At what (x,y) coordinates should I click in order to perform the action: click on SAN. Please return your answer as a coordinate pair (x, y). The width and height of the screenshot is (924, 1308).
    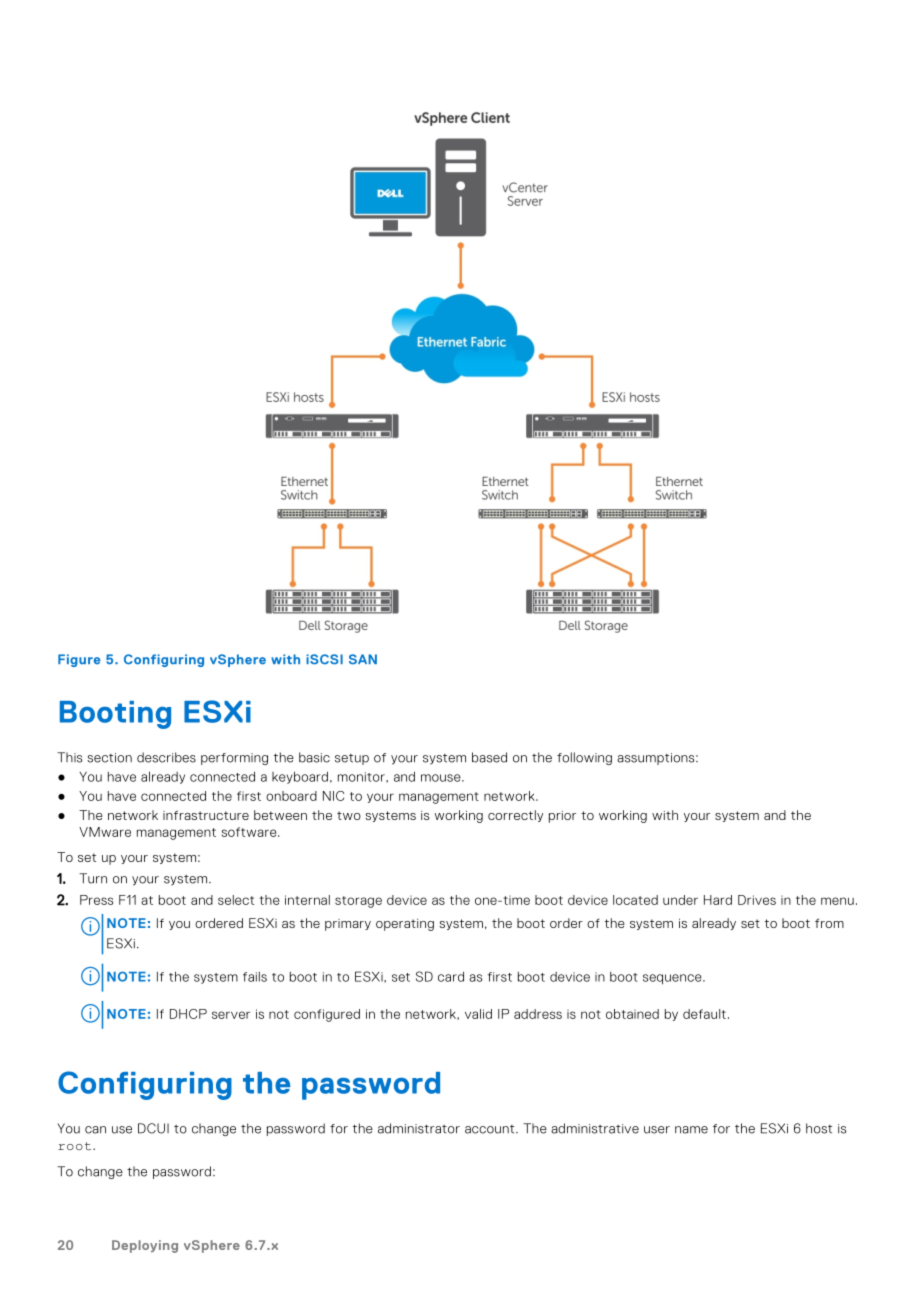
    Looking at the image, I should click on (363, 659).
